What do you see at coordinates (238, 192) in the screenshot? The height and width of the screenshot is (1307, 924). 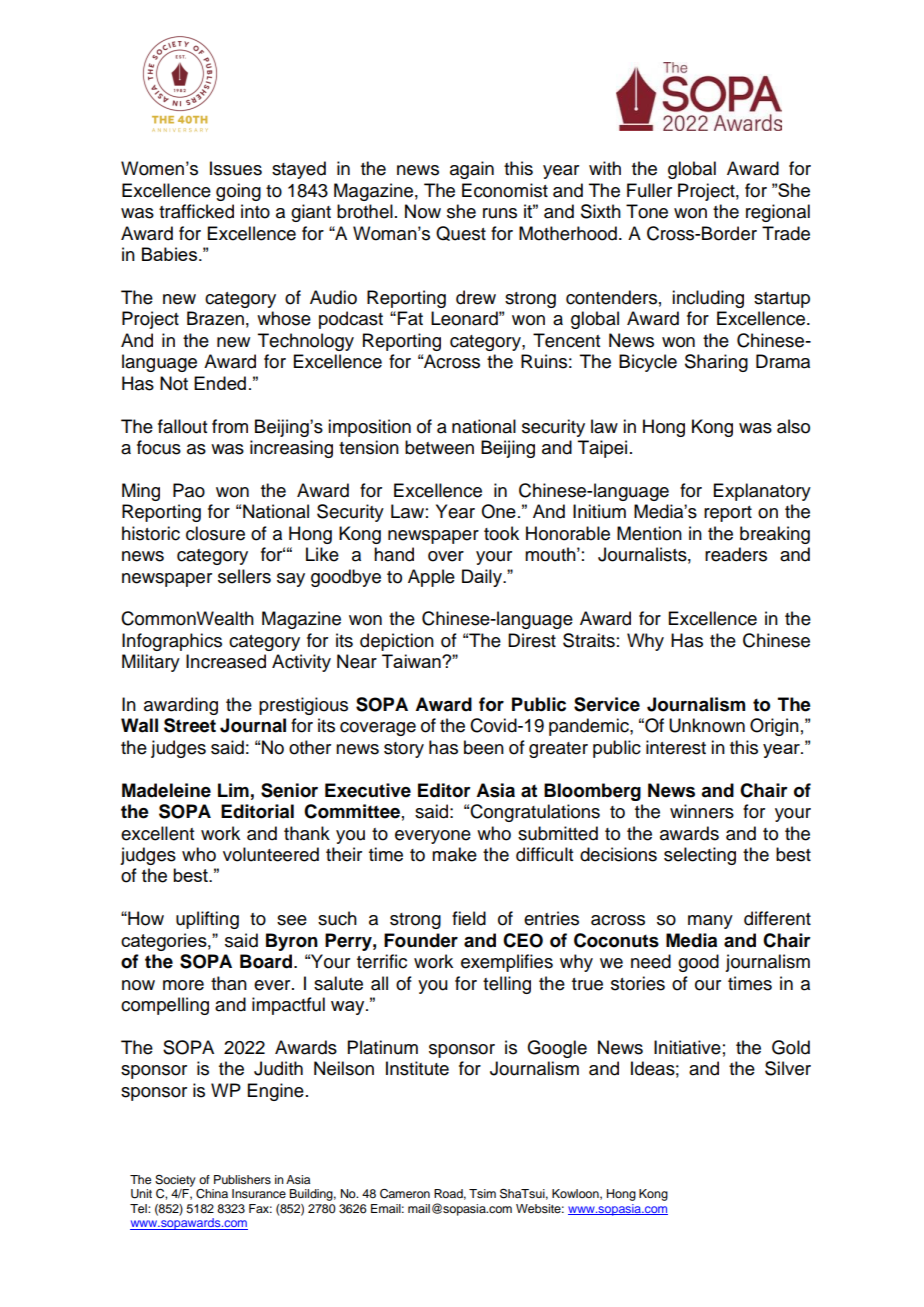 I see `going` at bounding box center [238, 192].
